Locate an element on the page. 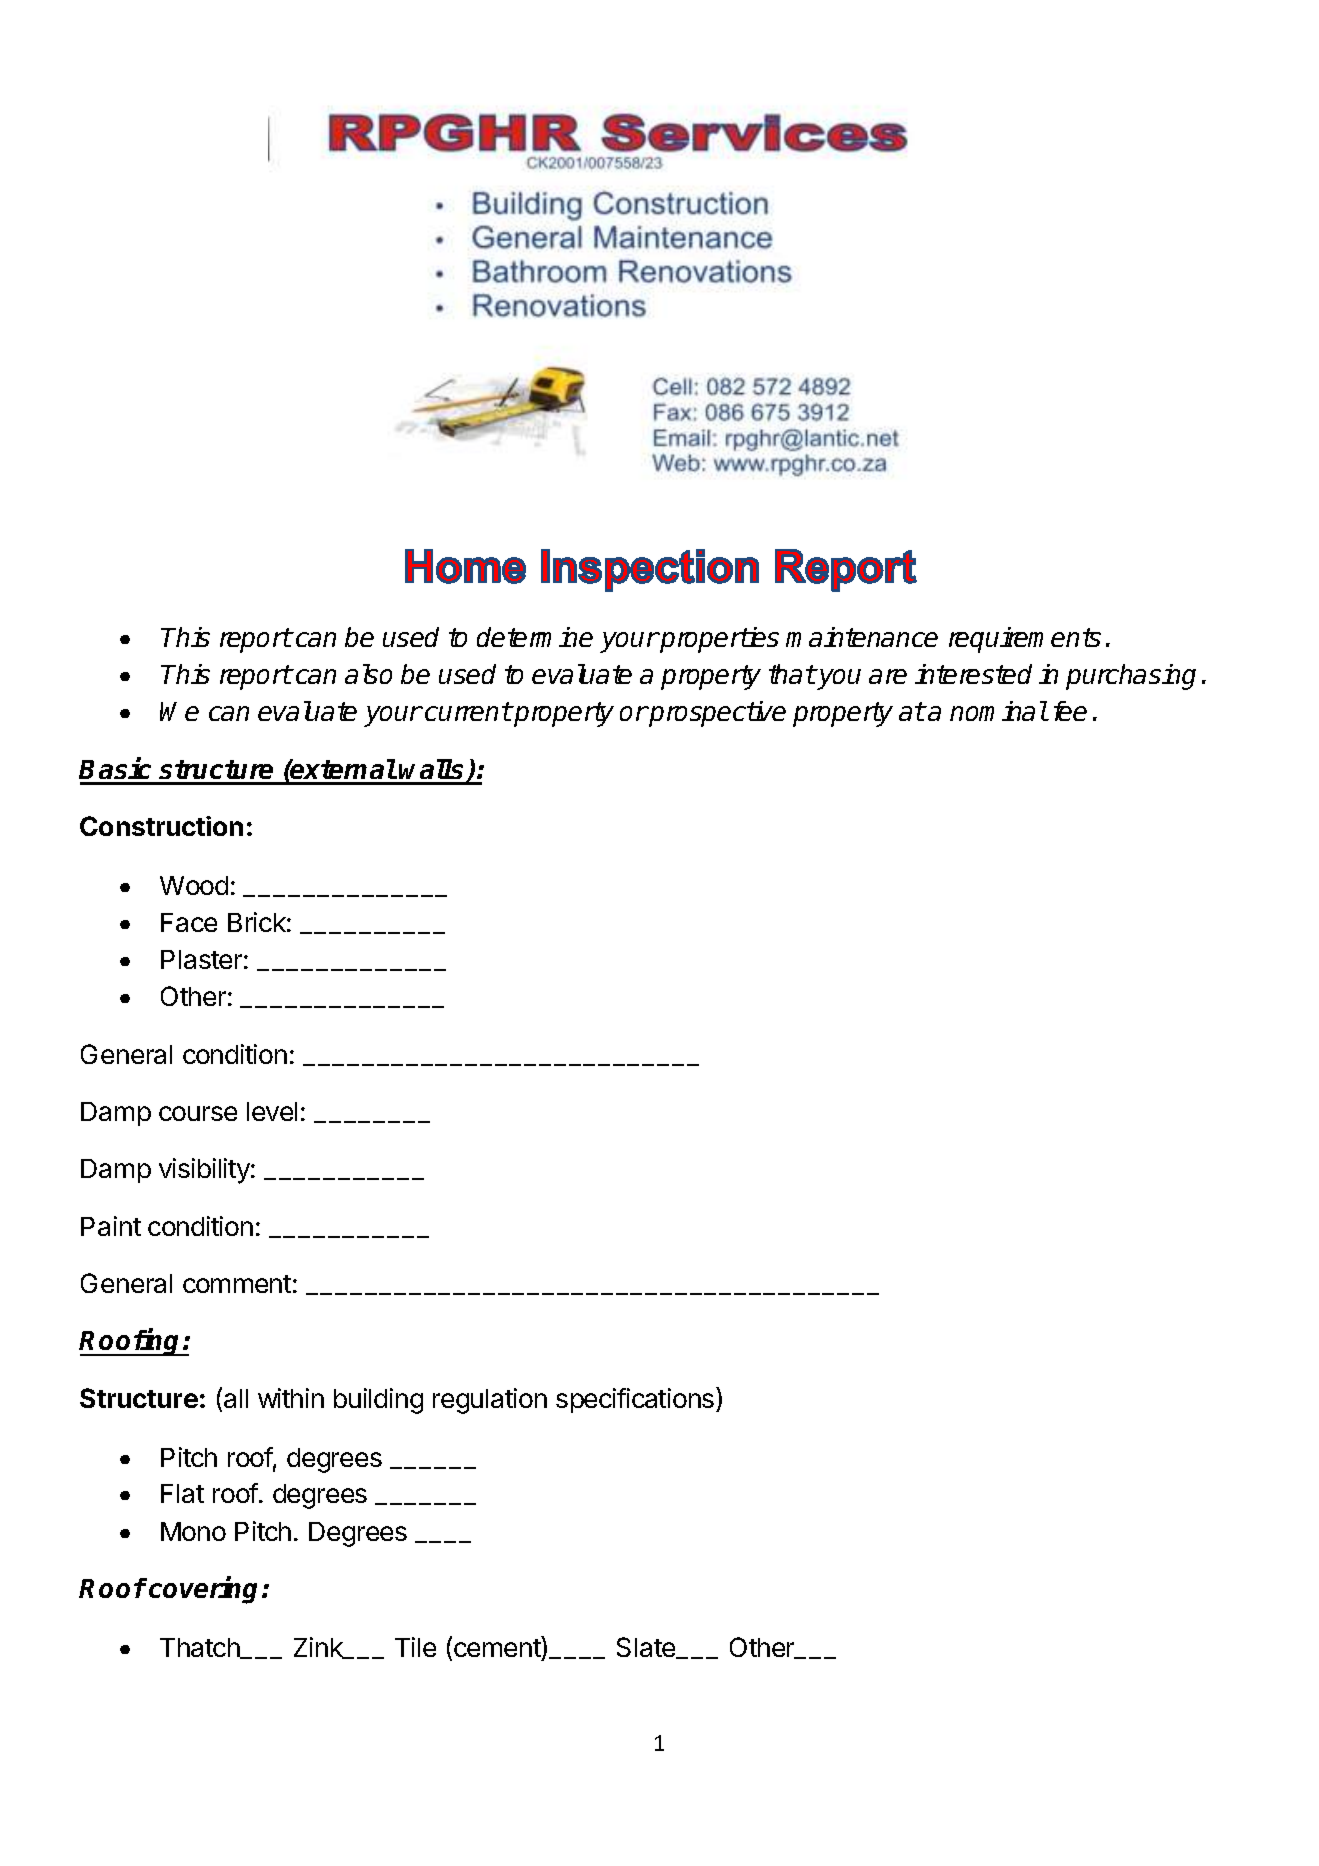 This image has height=1866, width=1319. determine is located at coordinates (535, 637).
